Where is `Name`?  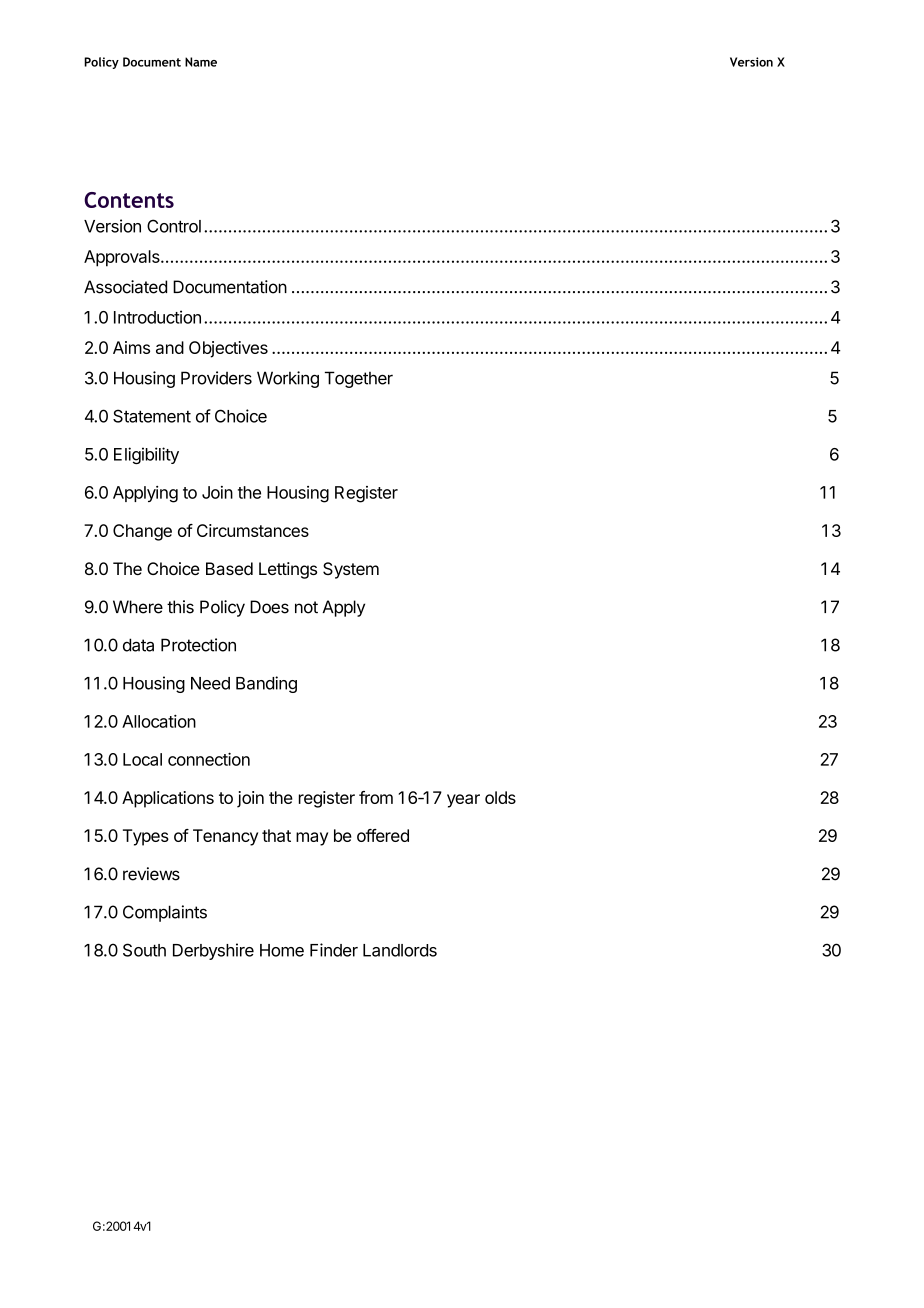 Name is located at coordinates (201, 62).
